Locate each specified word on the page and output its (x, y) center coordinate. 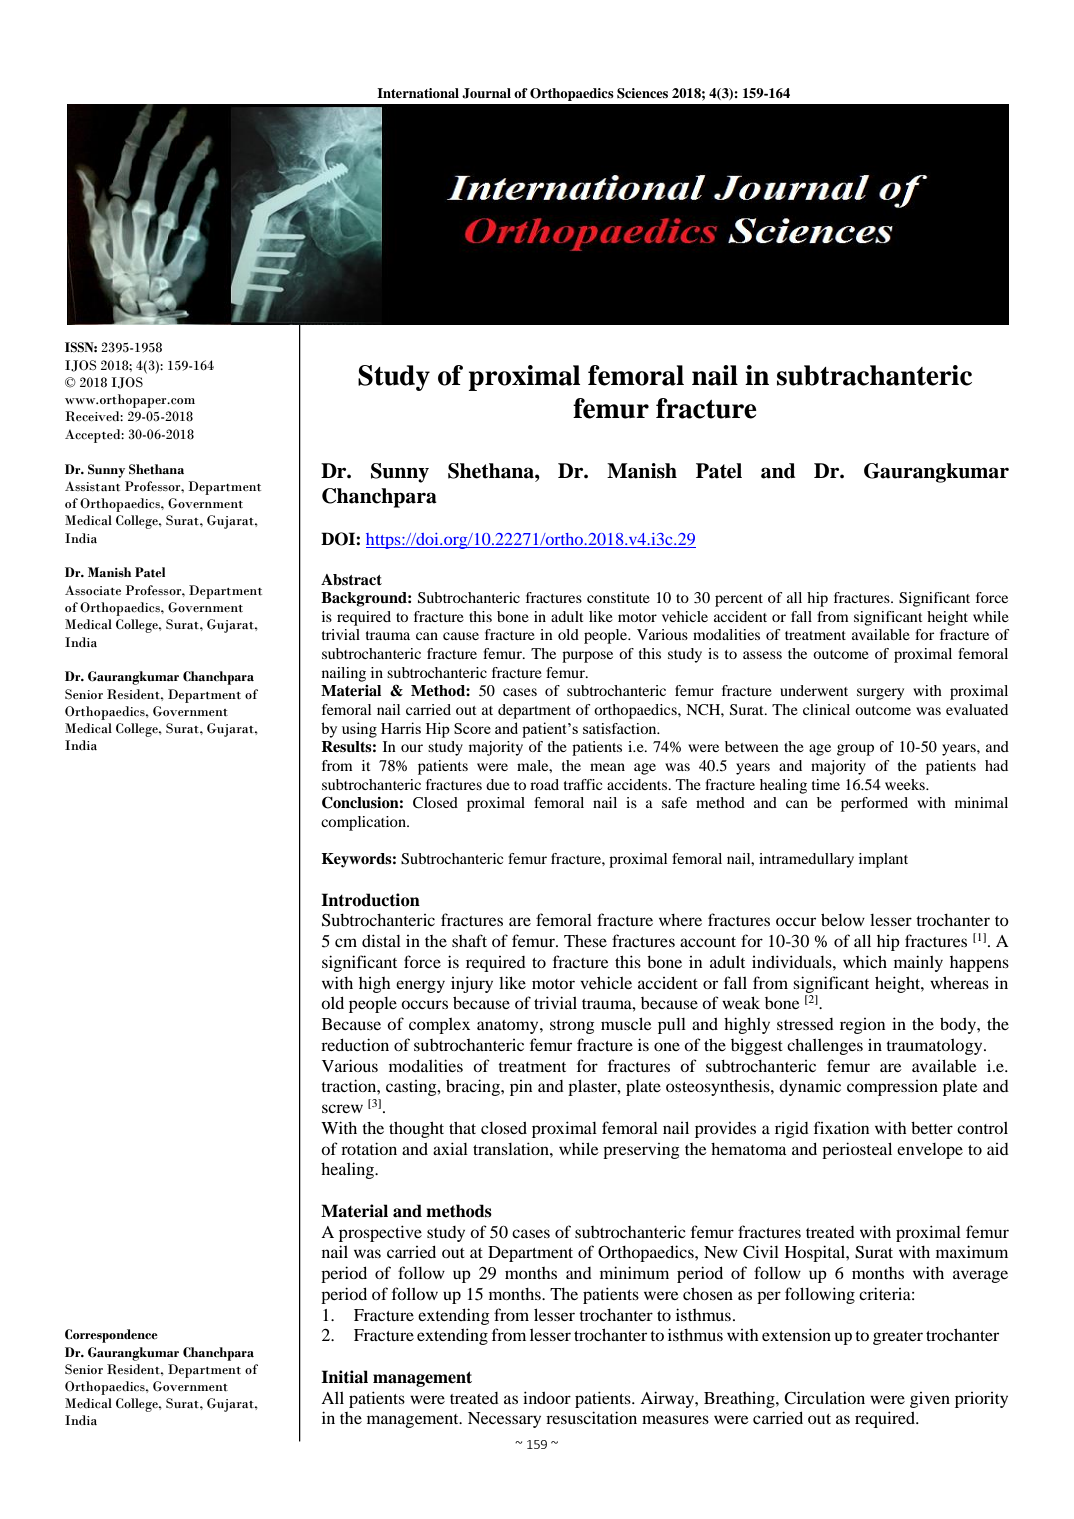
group (855, 750)
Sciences (642, 93)
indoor (547, 1397)
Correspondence (111, 1336)
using (359, 730)
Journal (486, 93)
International (418, 93)
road (544, 784)
